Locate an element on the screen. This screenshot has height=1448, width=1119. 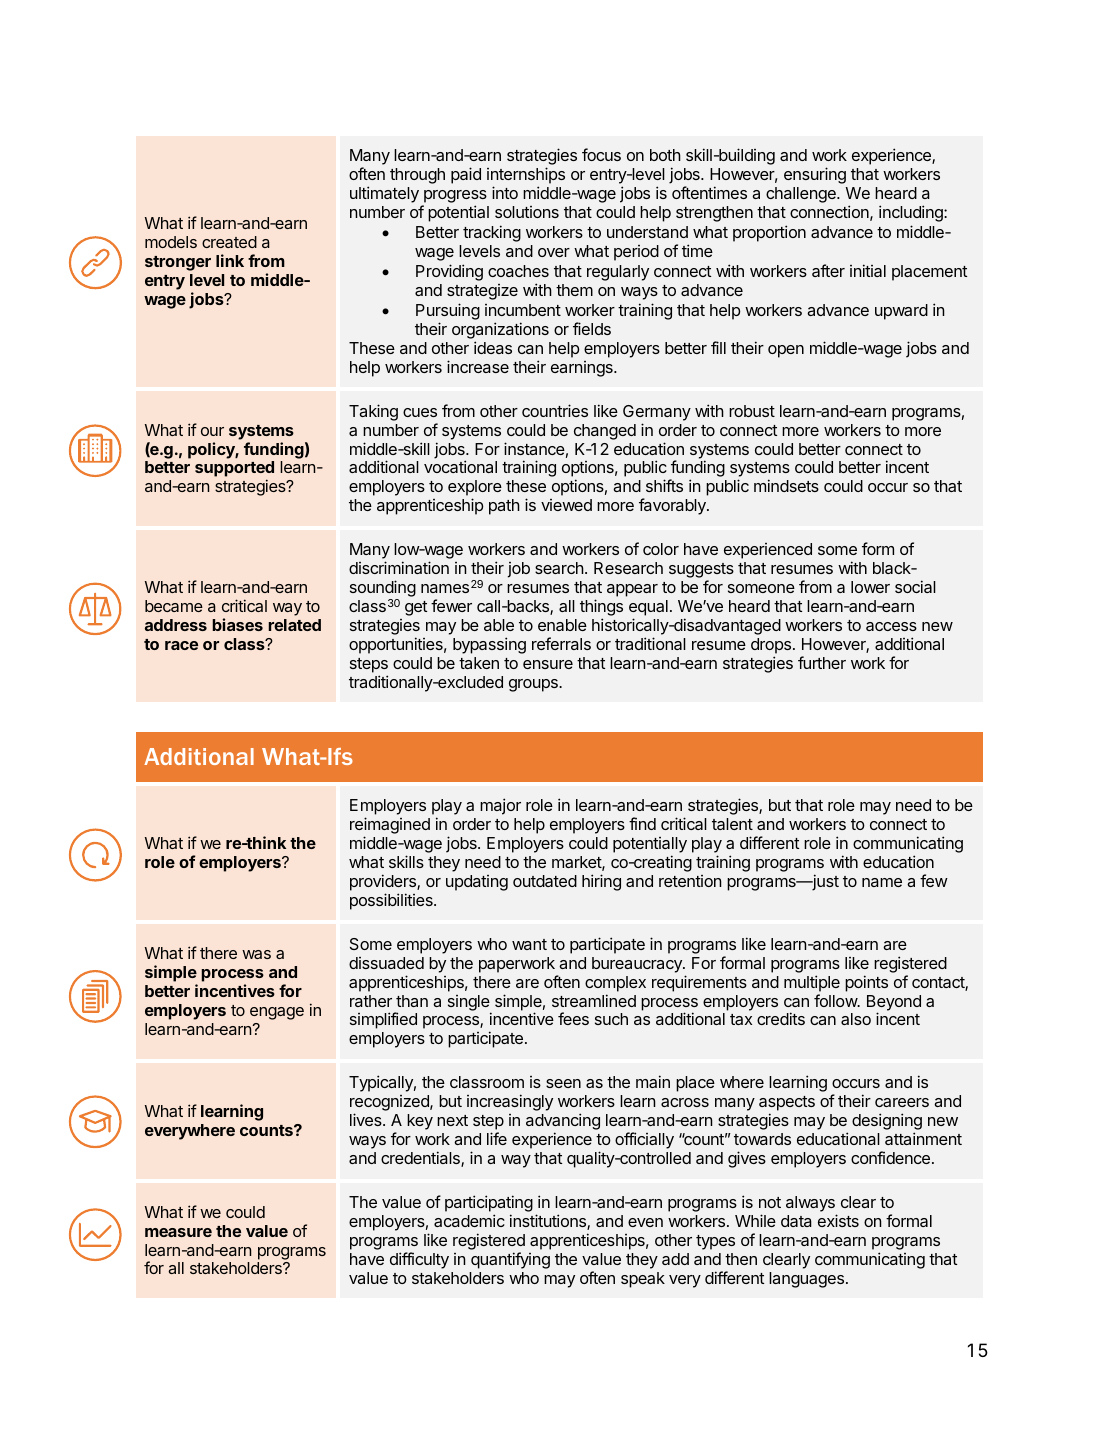
created is located at coordinates (229, 242).
